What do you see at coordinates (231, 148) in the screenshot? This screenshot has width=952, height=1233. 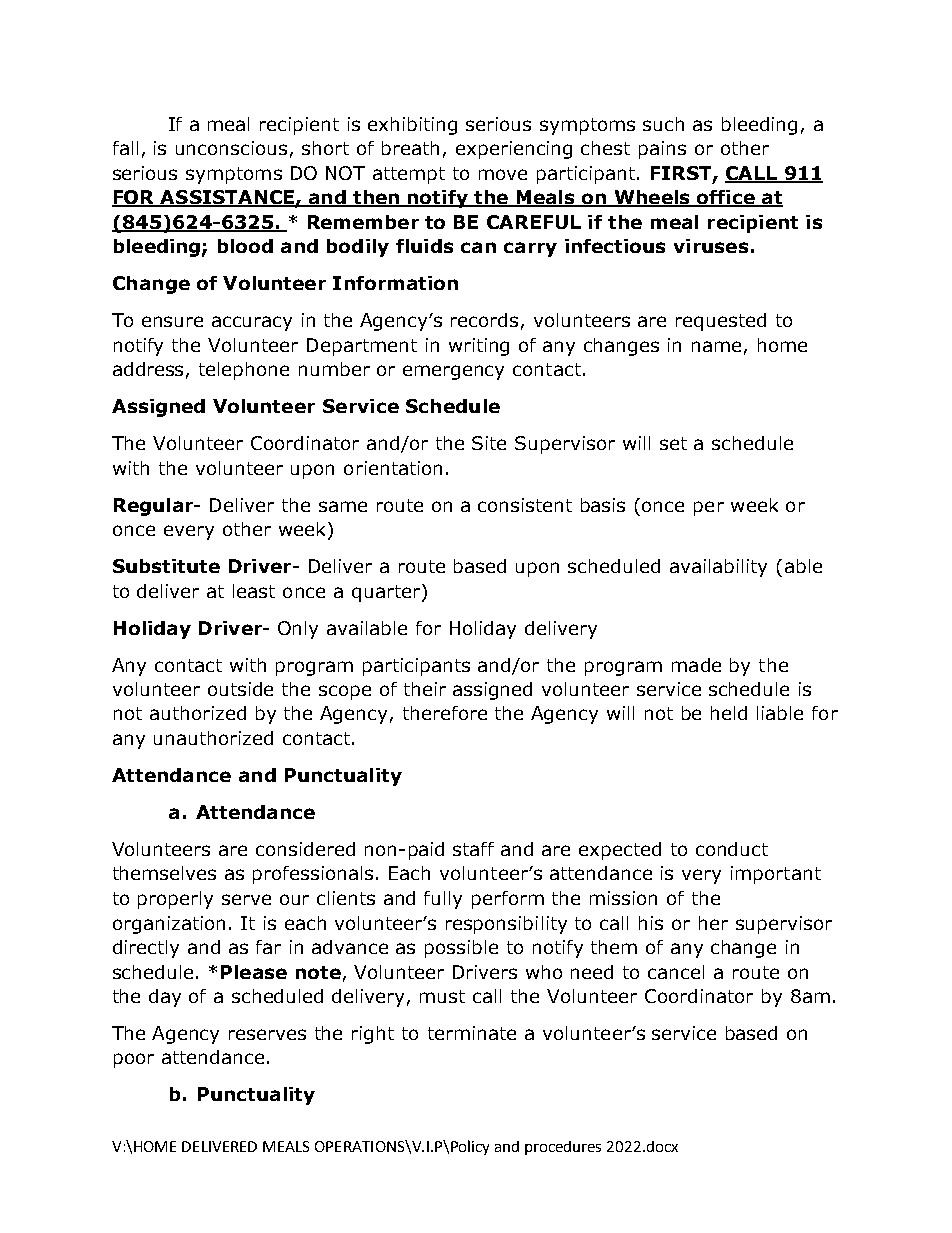 I see `unconscious` at bounding box center [231, 148].
